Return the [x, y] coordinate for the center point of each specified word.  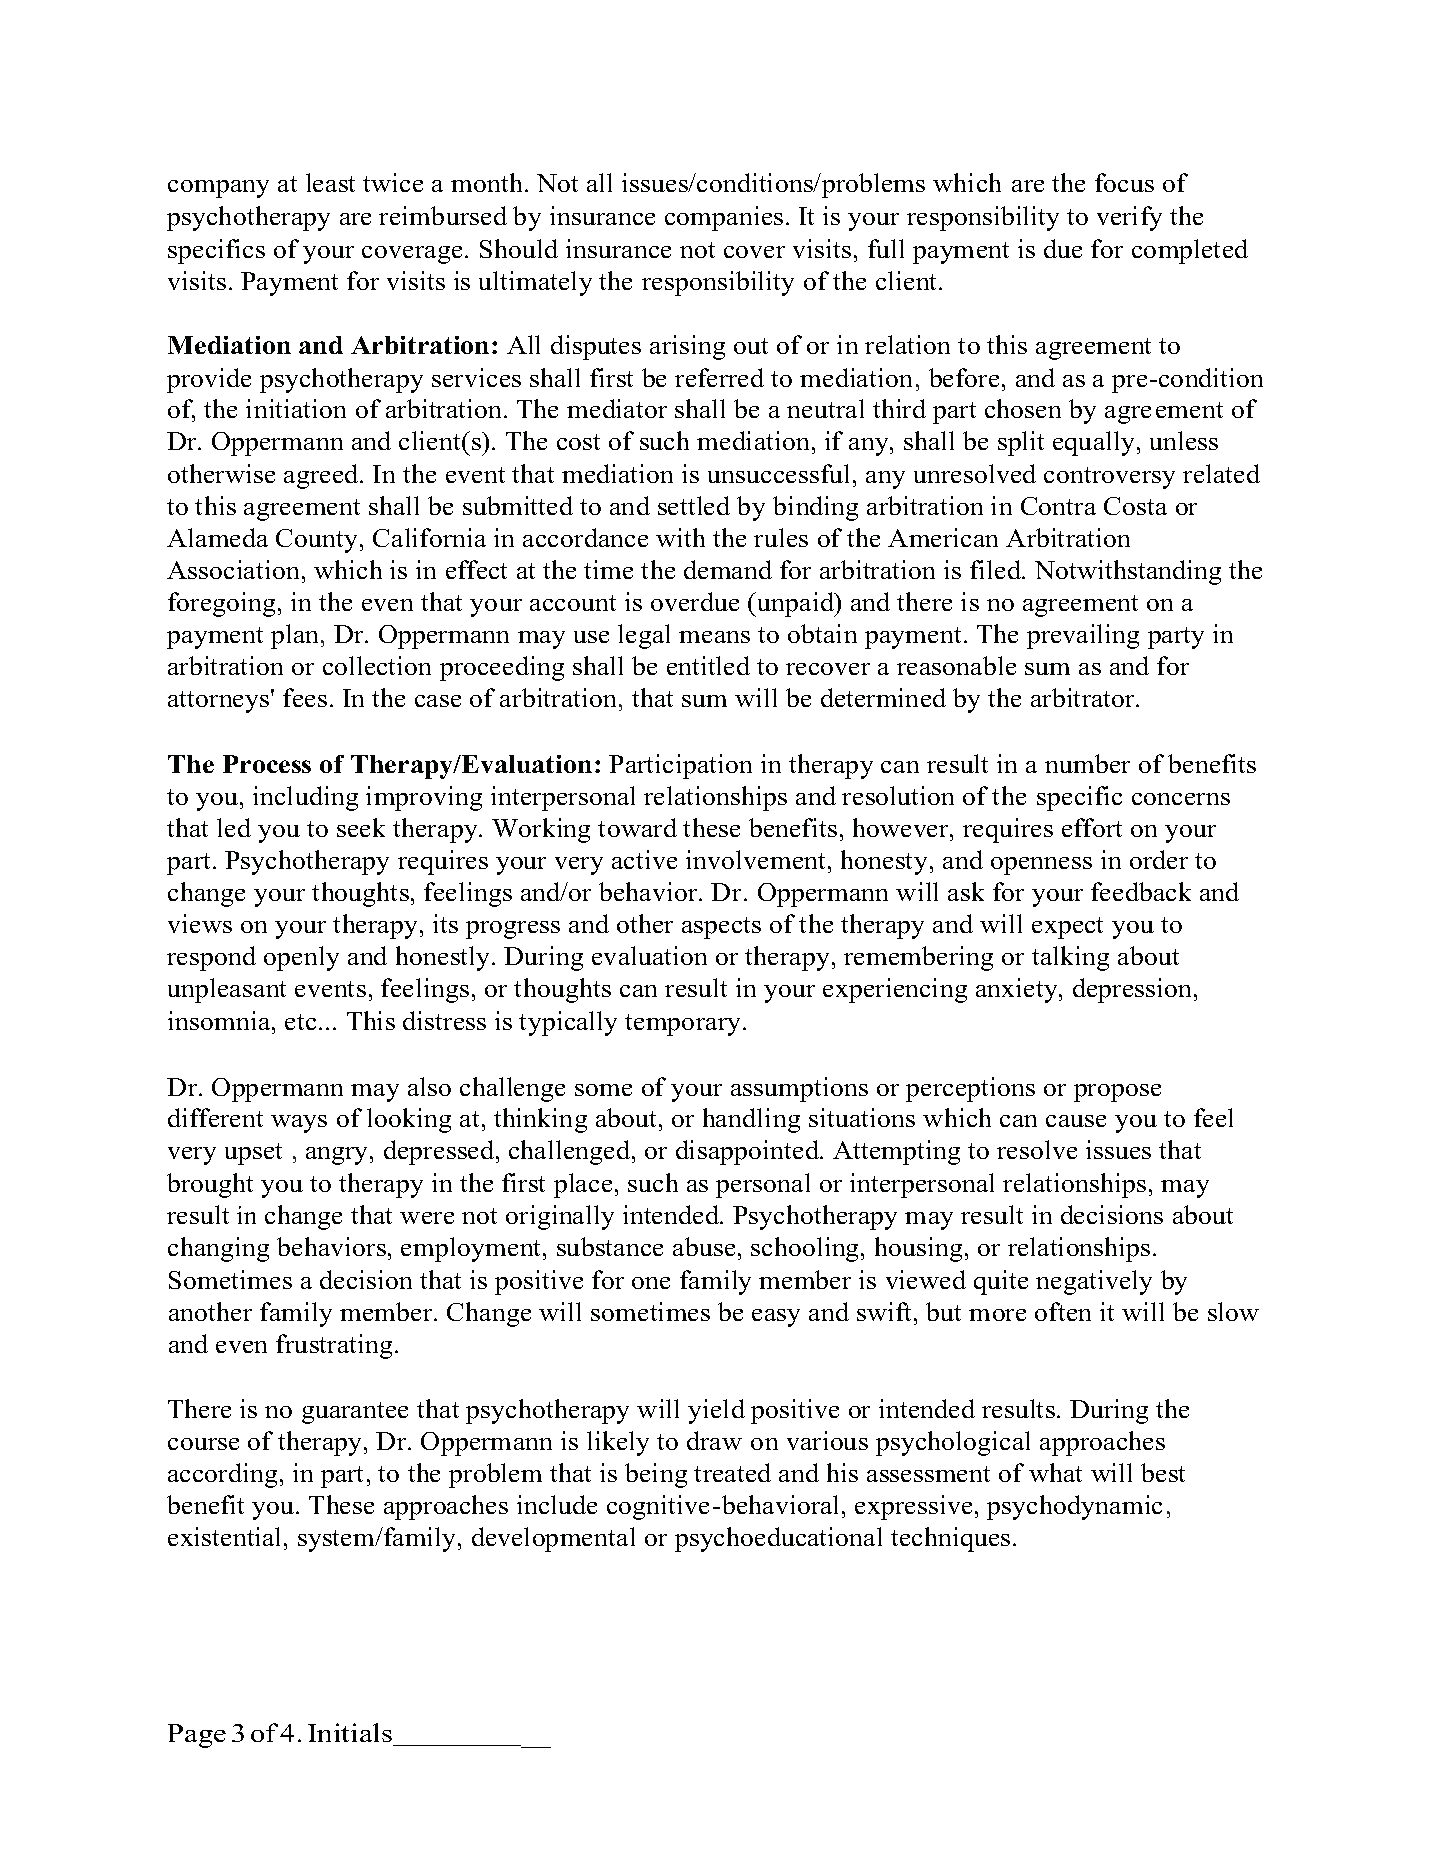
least [330, 182]
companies [724, 218]
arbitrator [1084, 697]
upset [253, 1154]
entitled [708, 665]
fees [305, 697]
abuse [704, 1246]
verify [1129, 218]
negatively [1094, 1282]
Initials [350, 1732]
